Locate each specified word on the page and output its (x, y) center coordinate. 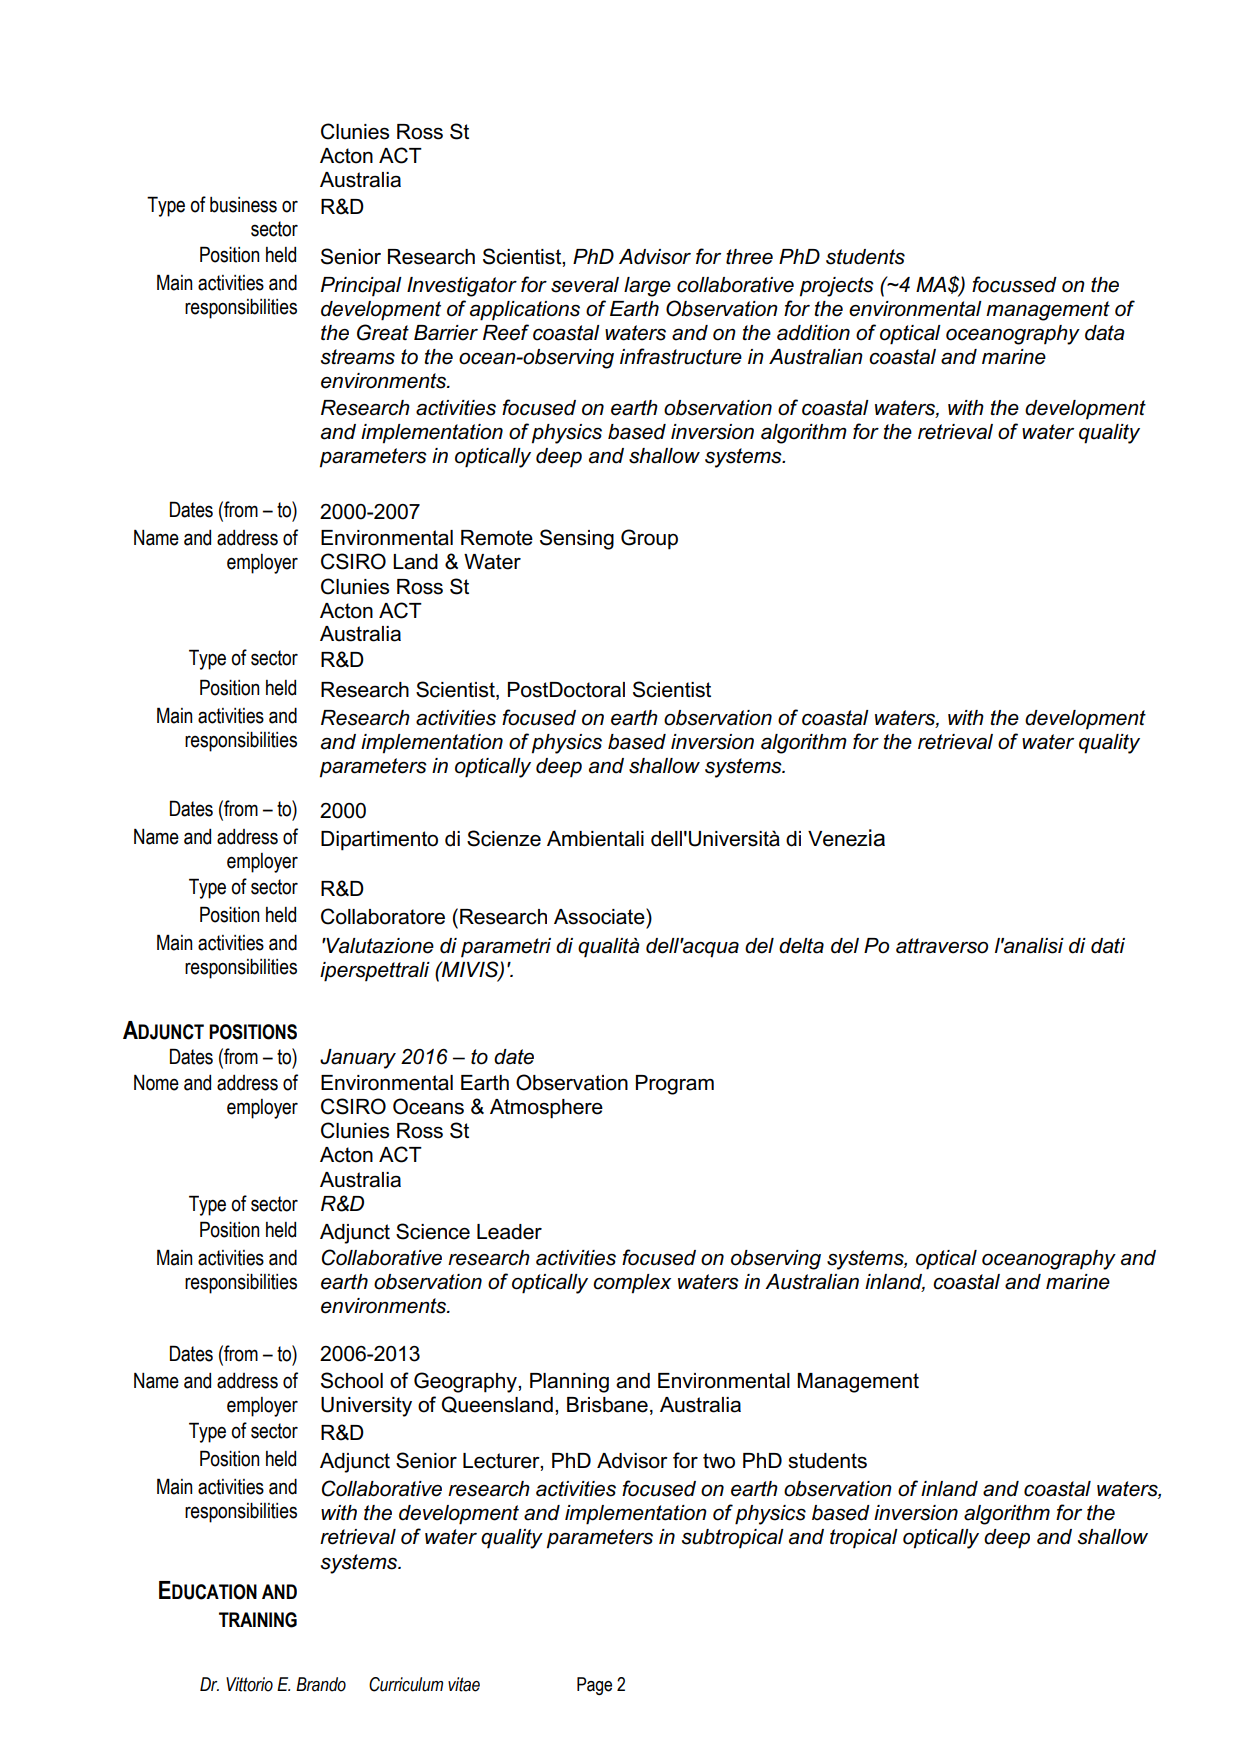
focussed (1014, 284)
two (719, 1461)
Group (649, 539)
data (1105, 333)
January (358, 1059)
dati (1108, 946)
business (243, 205)
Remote (497, 538)
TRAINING (258, 1620)
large (647, 287)
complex (632, 1284)
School (352, 1380)
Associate (600, 916)
